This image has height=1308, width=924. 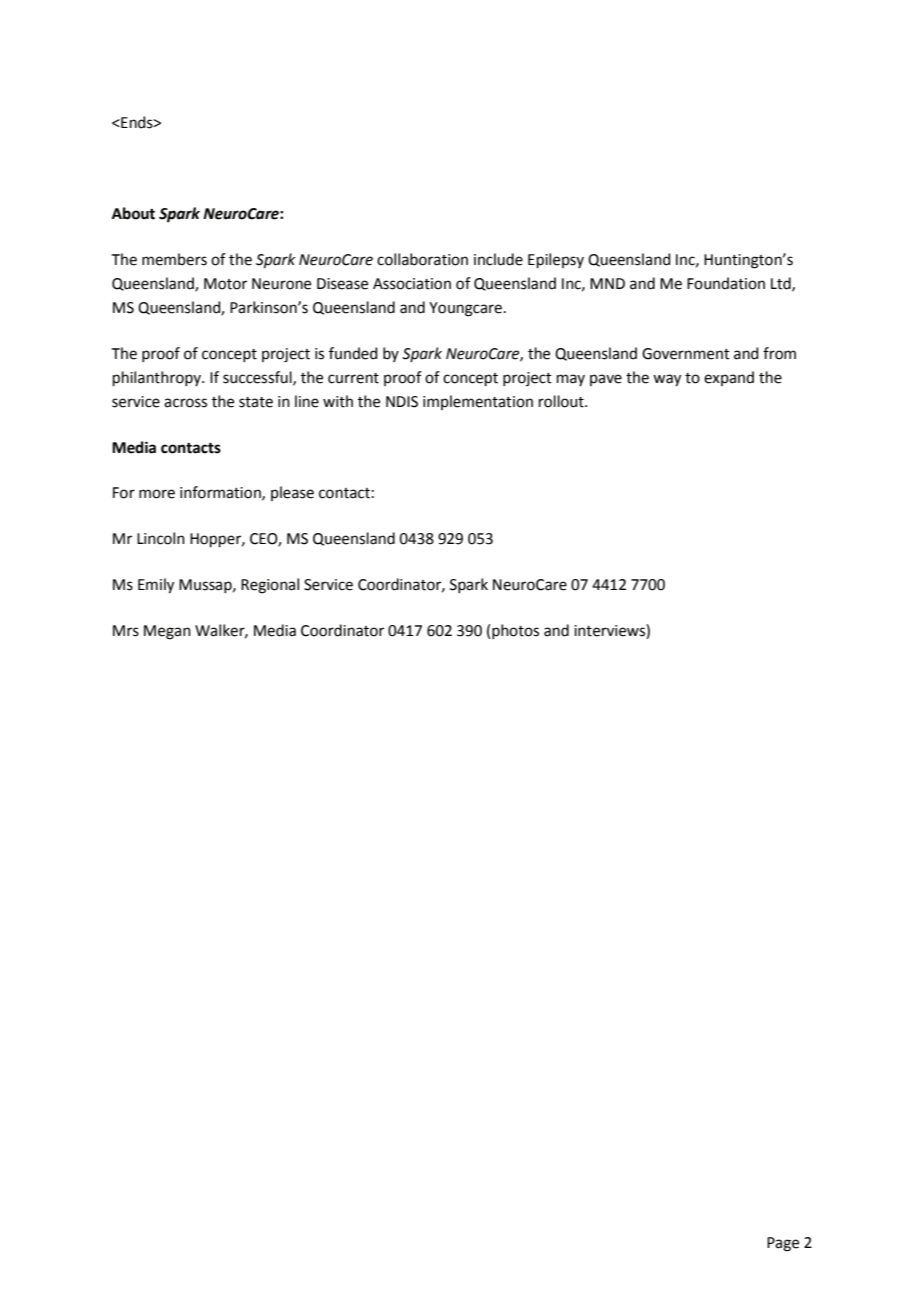 What do you see at coordinates (270, 586) in the image?
I see `Regional` at bounding box center [270, 586].
